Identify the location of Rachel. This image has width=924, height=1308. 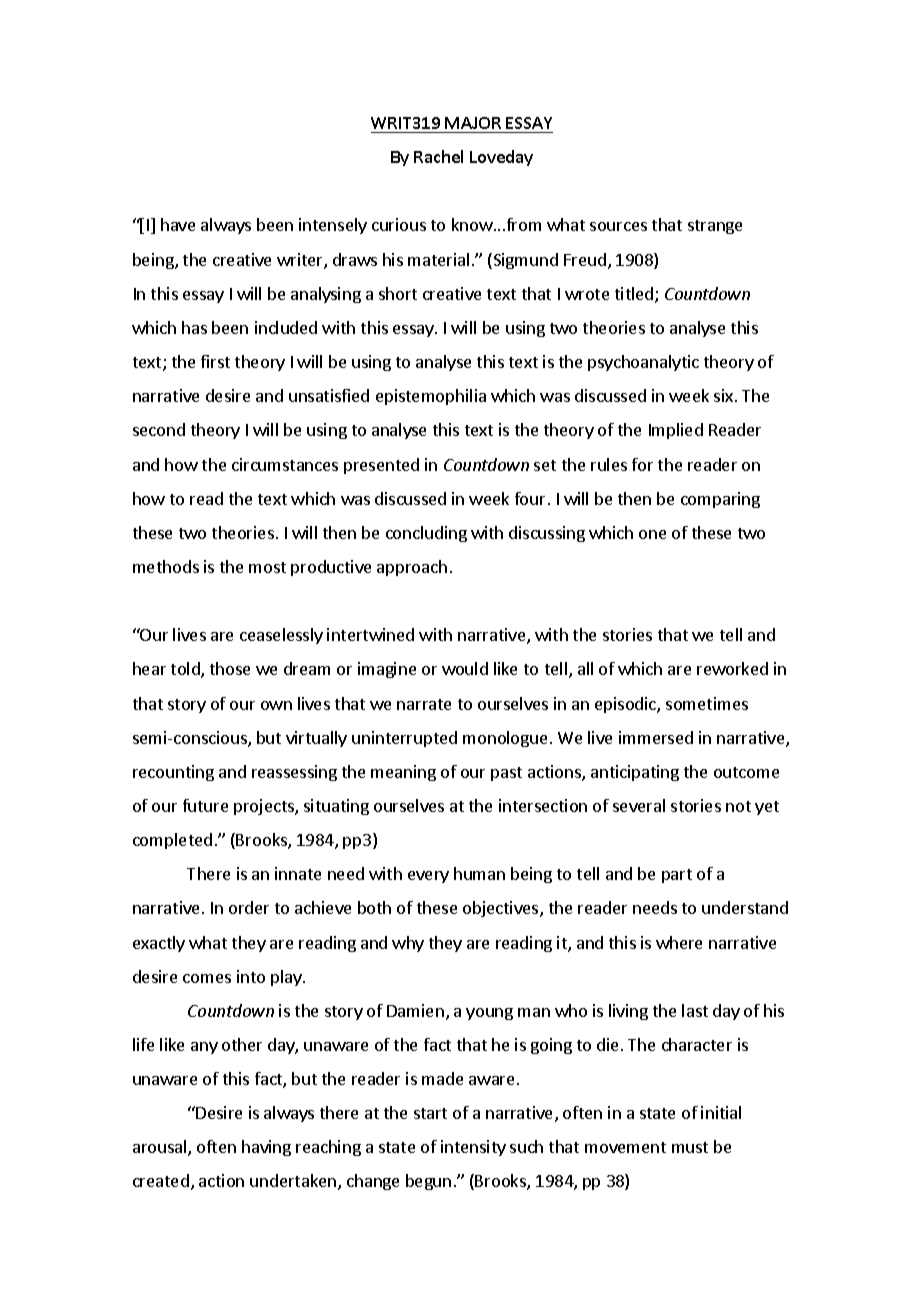
(438, 156).
